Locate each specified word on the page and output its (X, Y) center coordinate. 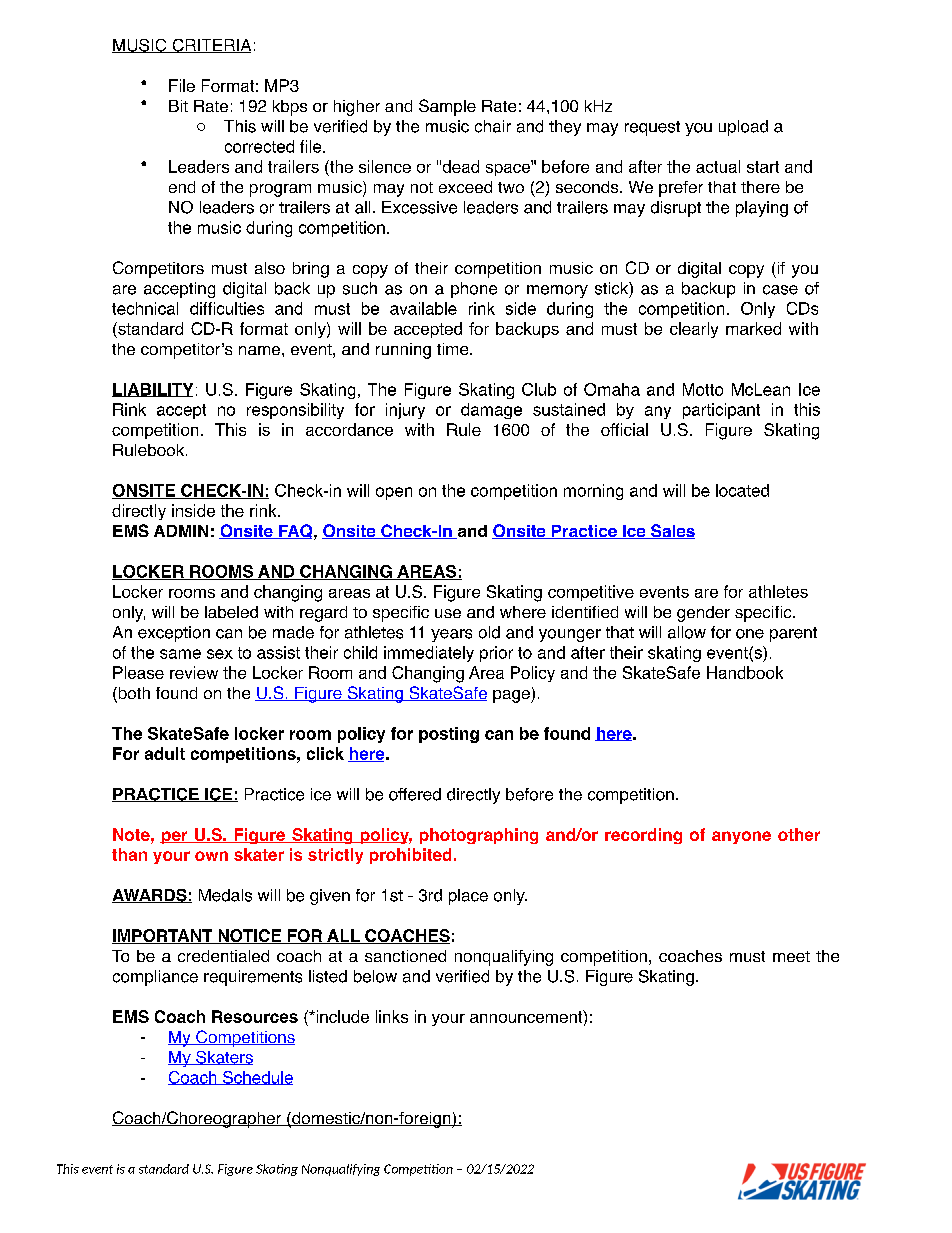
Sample (447, 107)
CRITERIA (210, 46)
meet (791, 956)
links (392, 1016)
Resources (255, 1016)
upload (743, 128)
